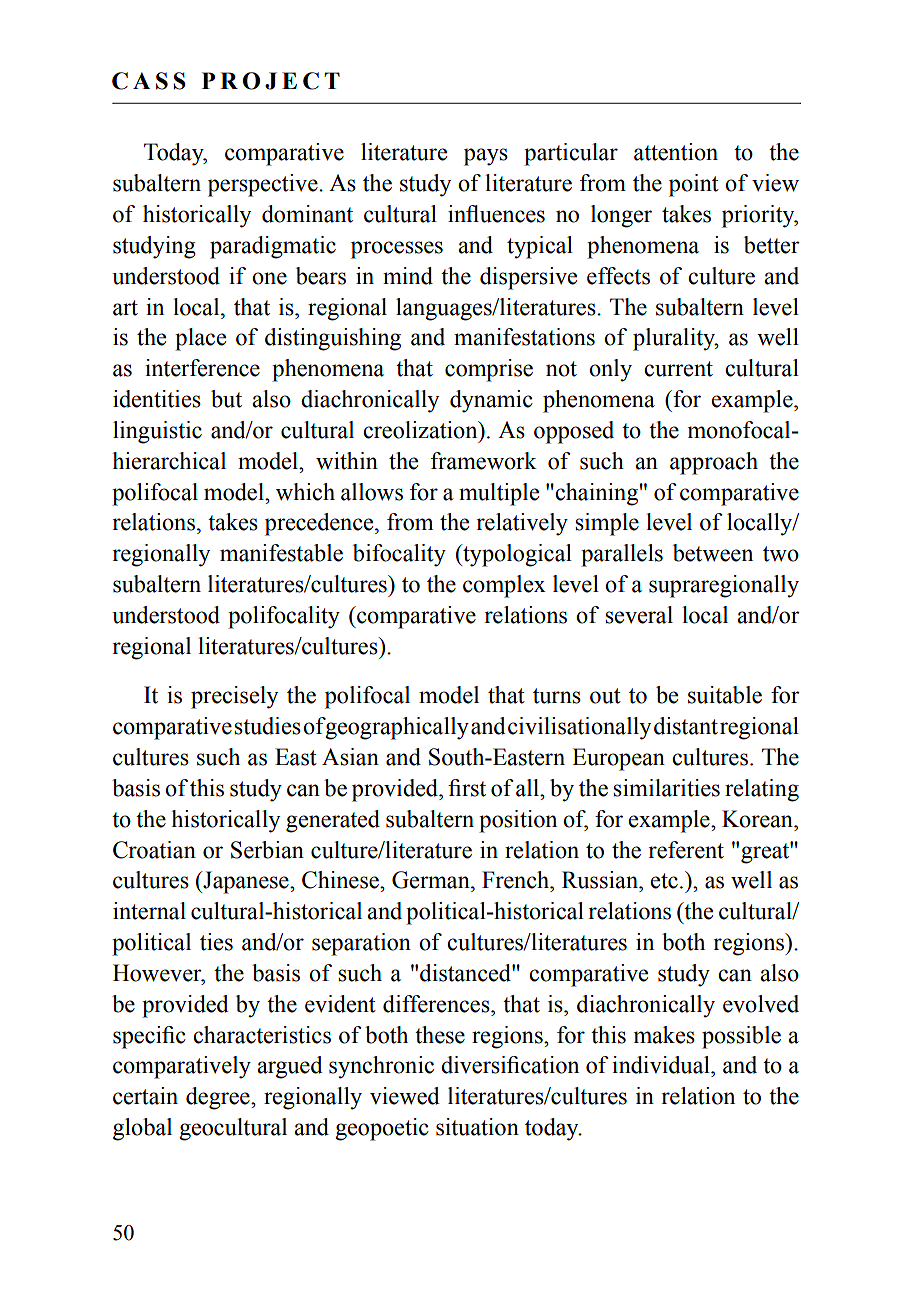  What do you see at coordinates (477, 1127) in the screenshot?
I see `situation` at bounding box center [477, 1127].
